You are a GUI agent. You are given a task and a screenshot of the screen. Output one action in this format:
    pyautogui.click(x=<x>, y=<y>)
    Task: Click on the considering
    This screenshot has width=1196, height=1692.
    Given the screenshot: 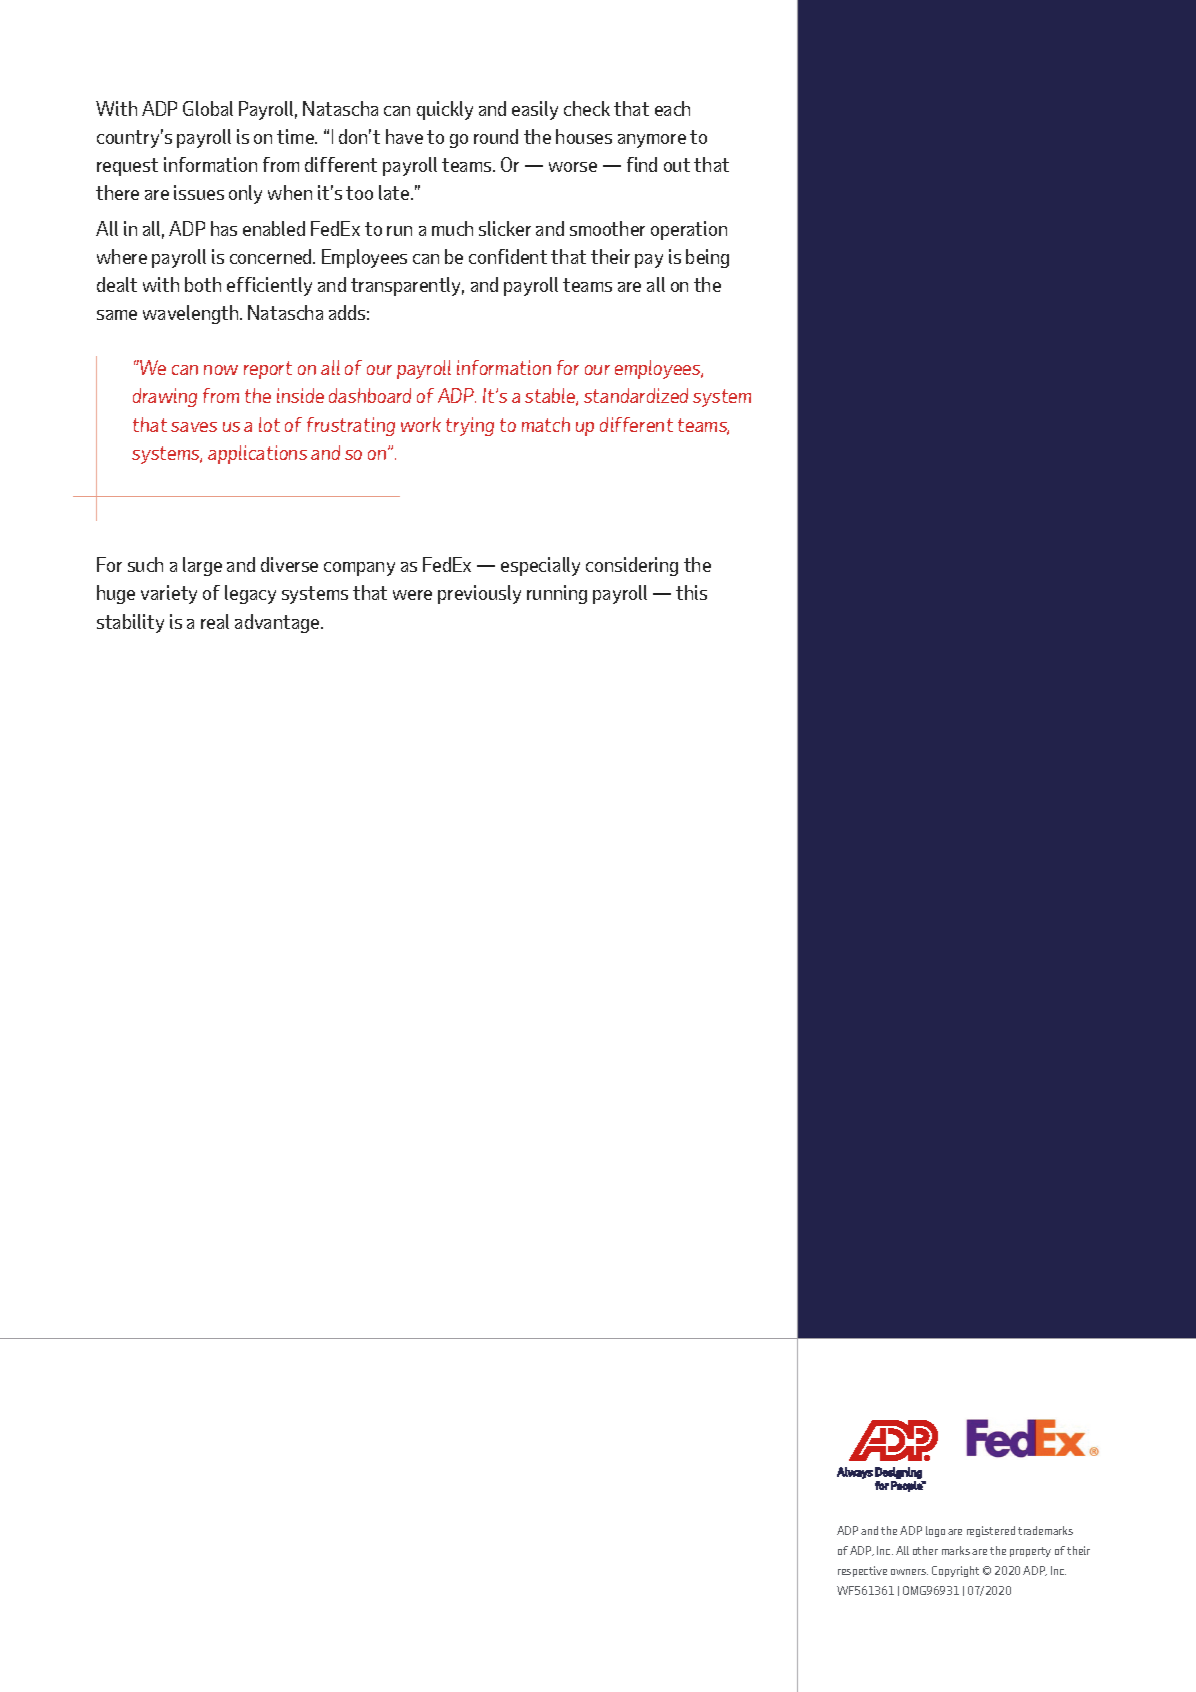 What is the action you would take?
    pyautogui.click(x=632, y=566)
